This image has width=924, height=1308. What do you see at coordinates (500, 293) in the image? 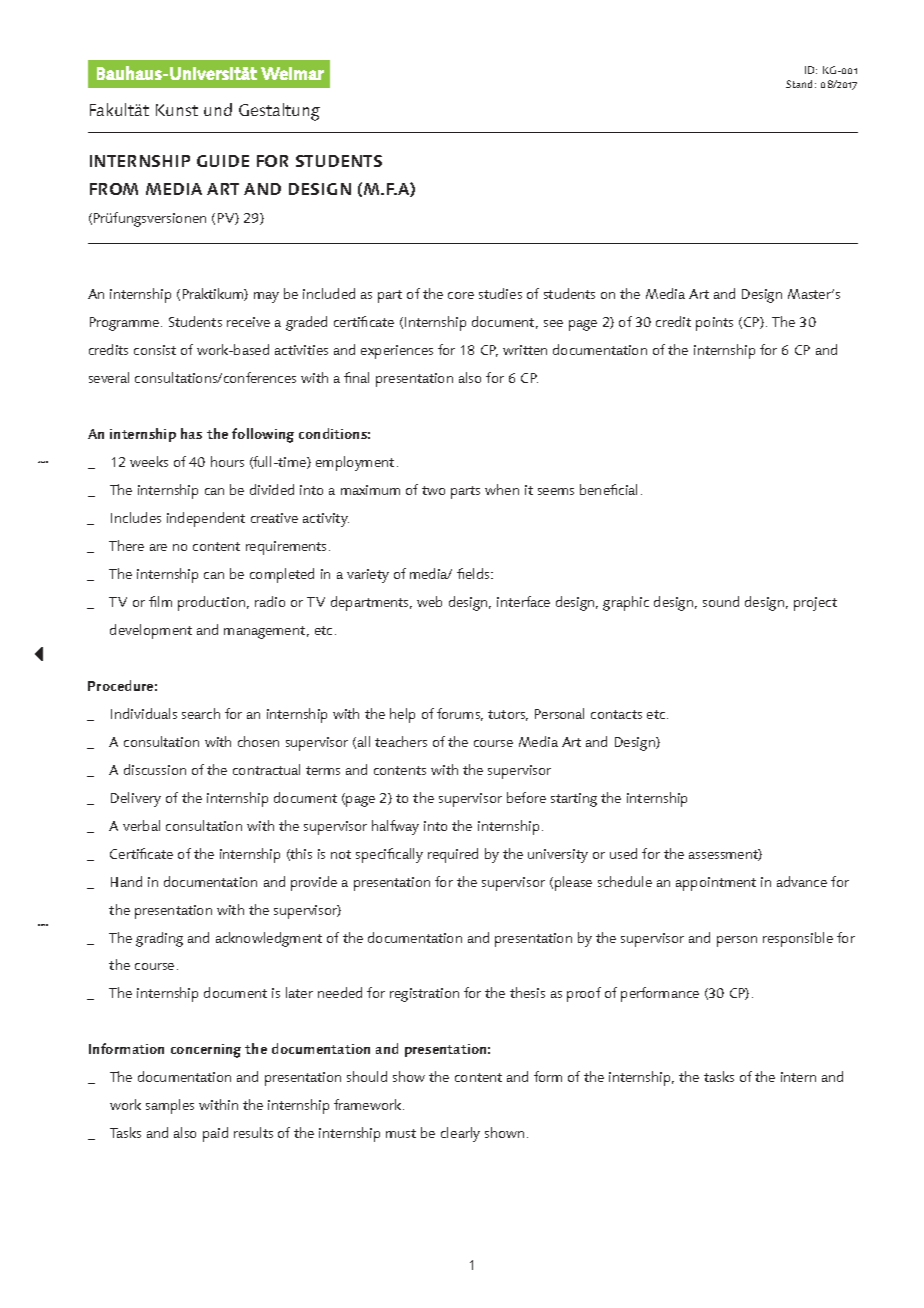
I see `studies` at bounding box center [500, 293].
